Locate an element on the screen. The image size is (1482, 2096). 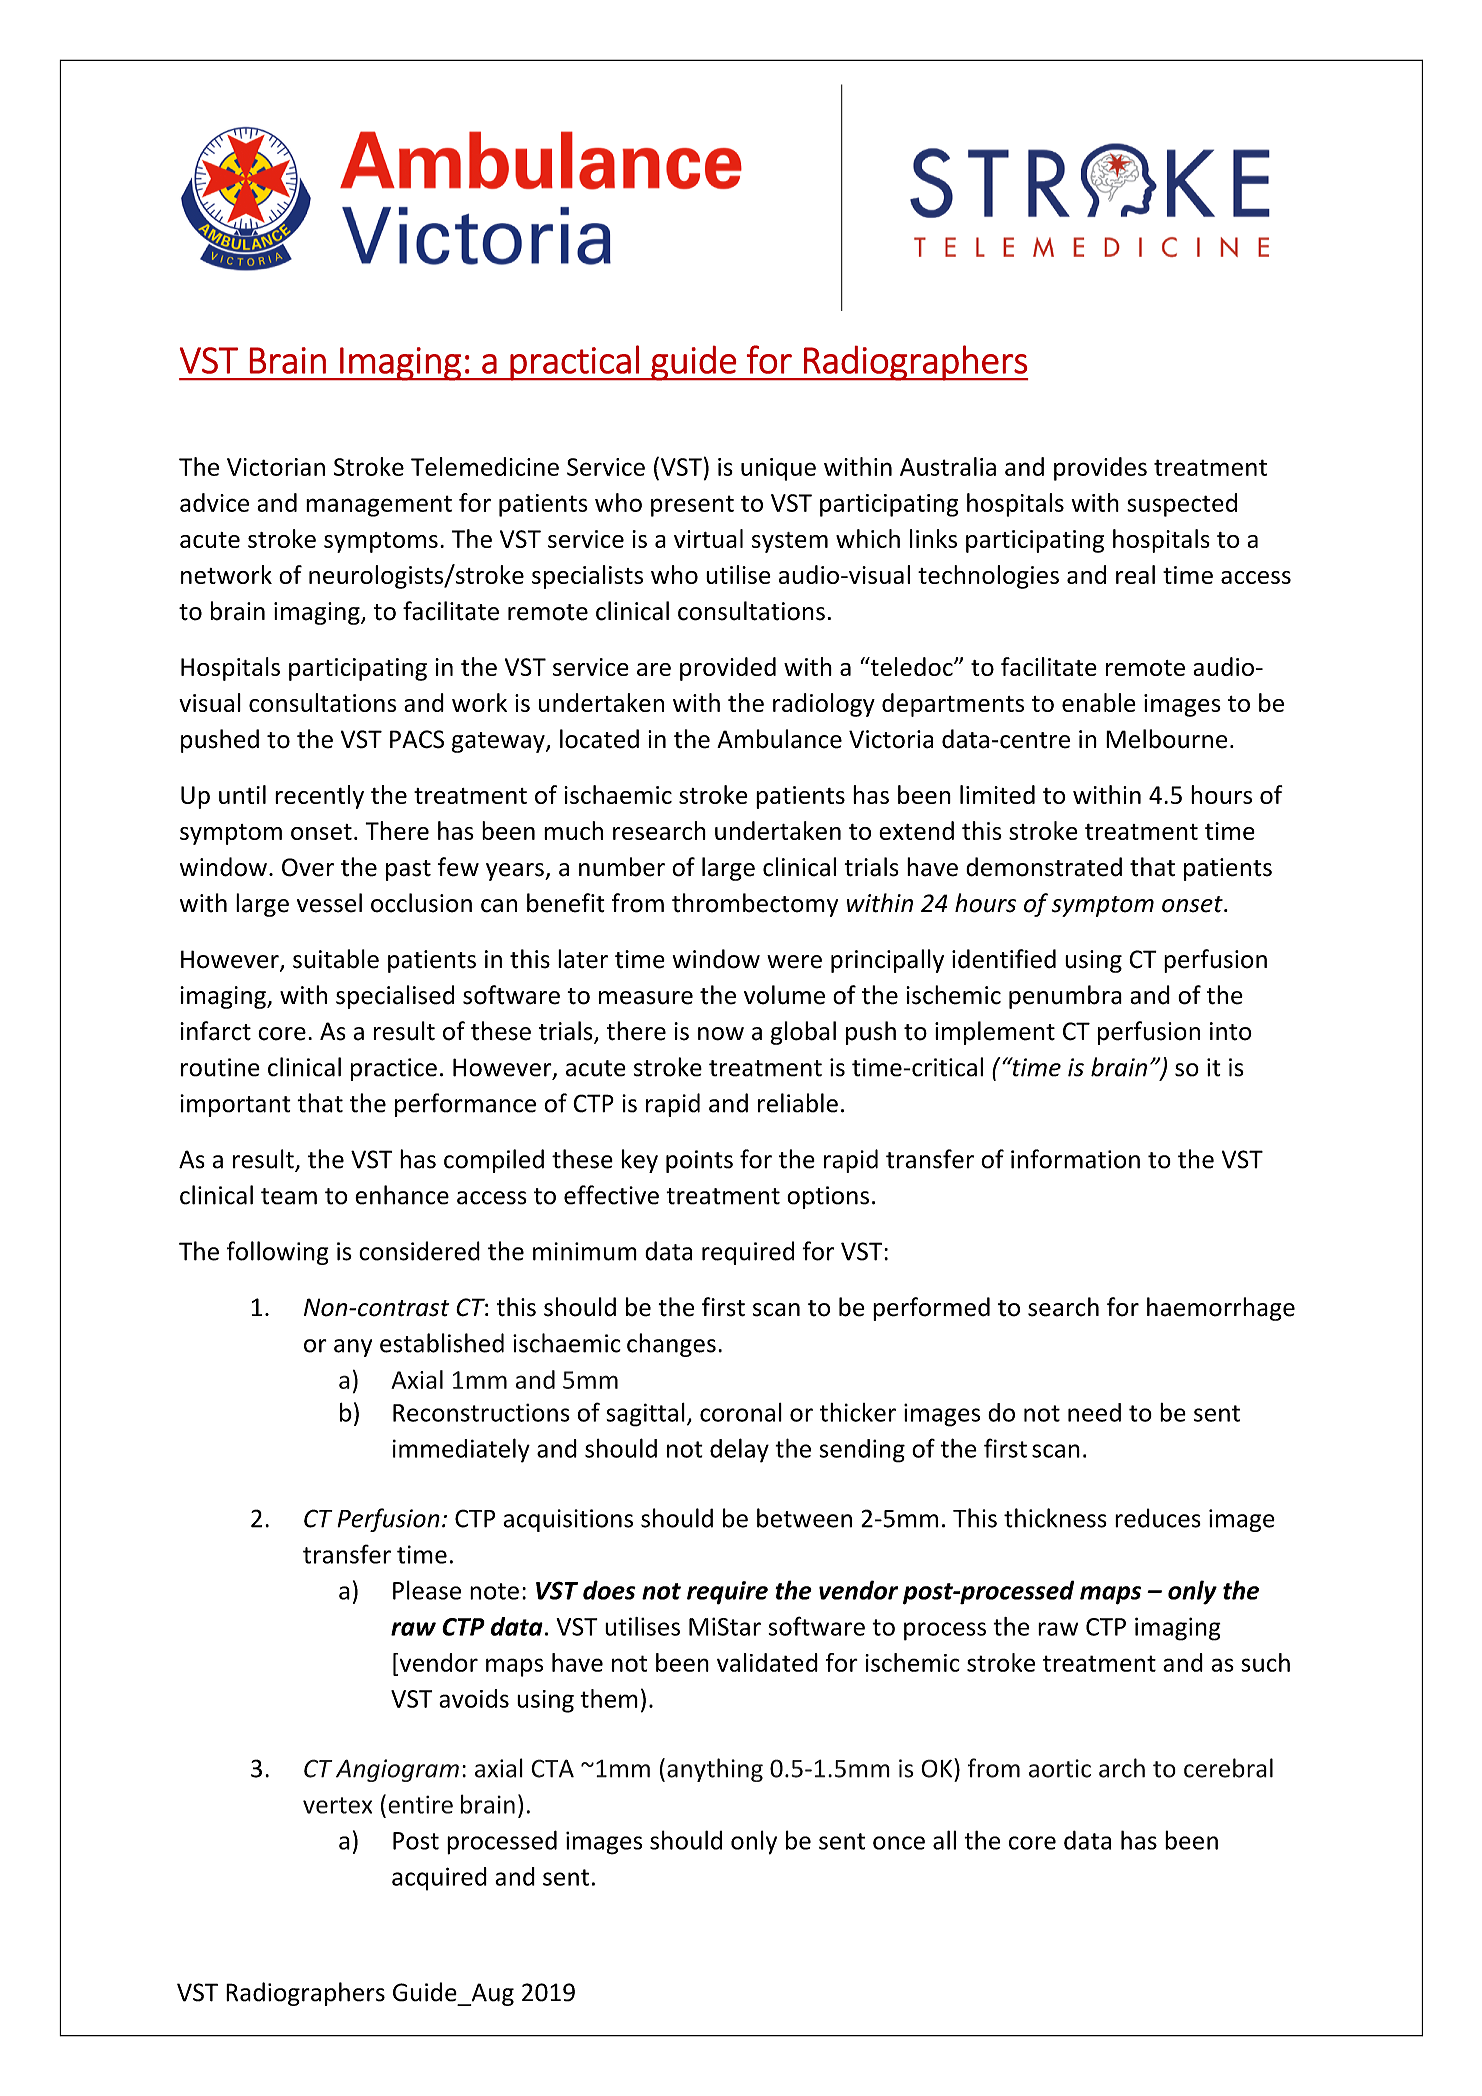
established is located at coordinates (442, 1343).
